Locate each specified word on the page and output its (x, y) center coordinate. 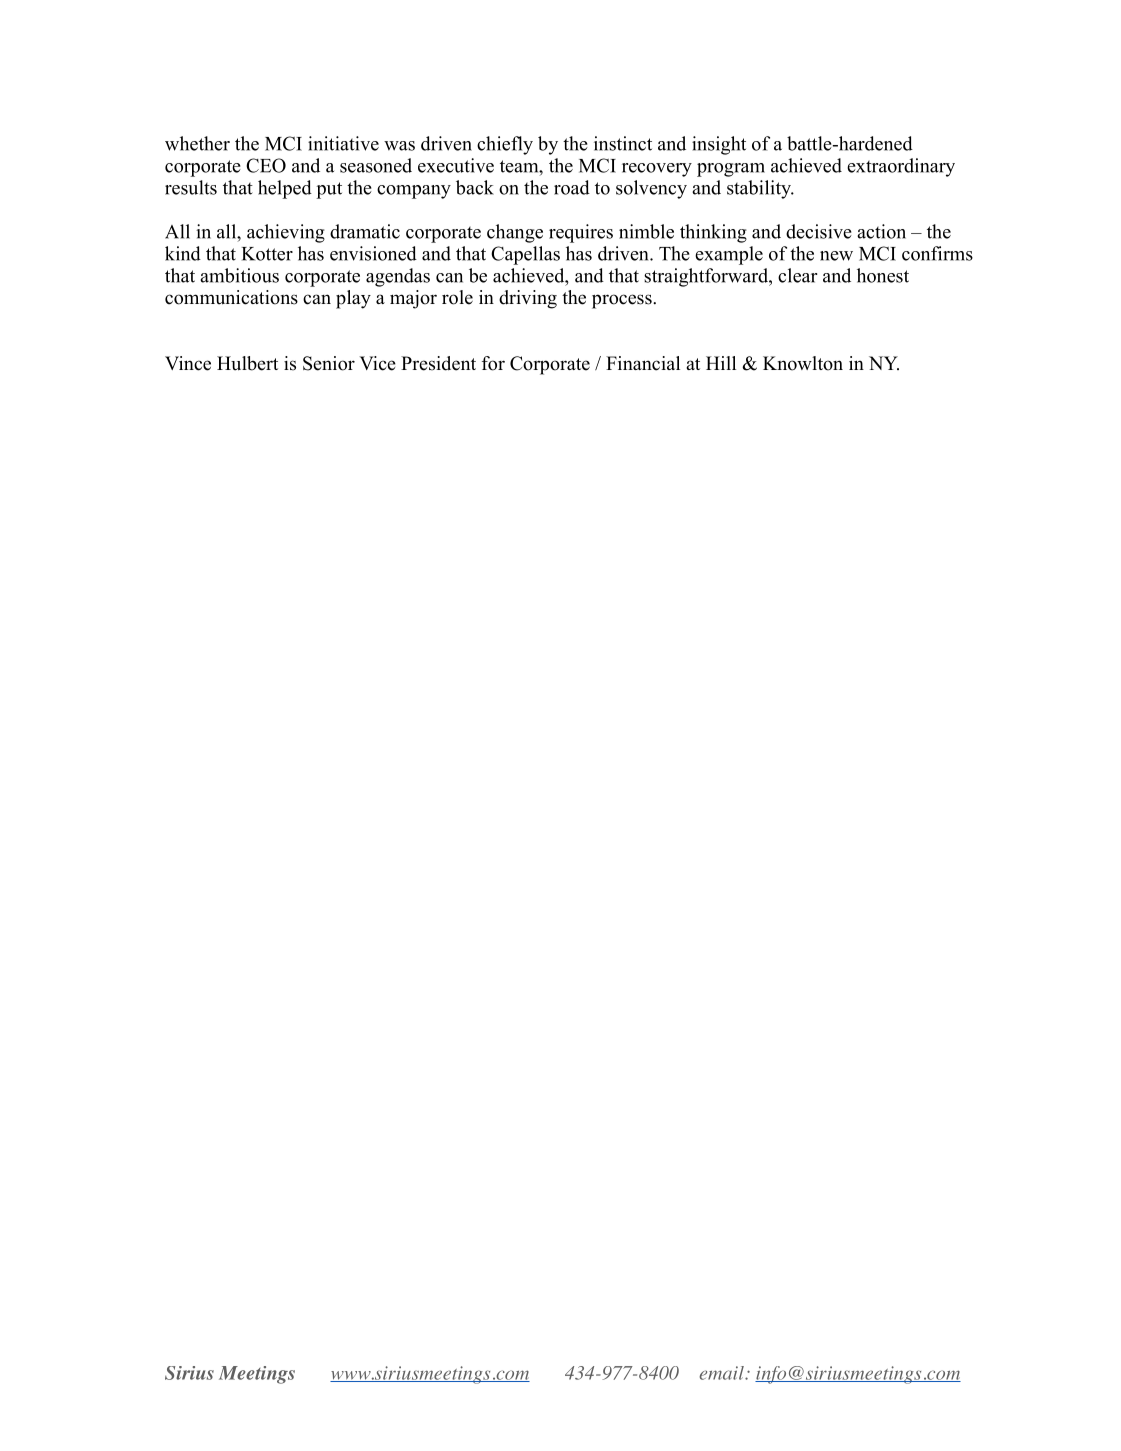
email (722, 1373)
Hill (721, 363)
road (572, 187)
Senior (329, 363)
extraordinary (901, 167)
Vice (377, 363)
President (438, 363)
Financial (643, 363)
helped (285, 189)
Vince (188, 363)
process (623, 301)
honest (883, 275)
